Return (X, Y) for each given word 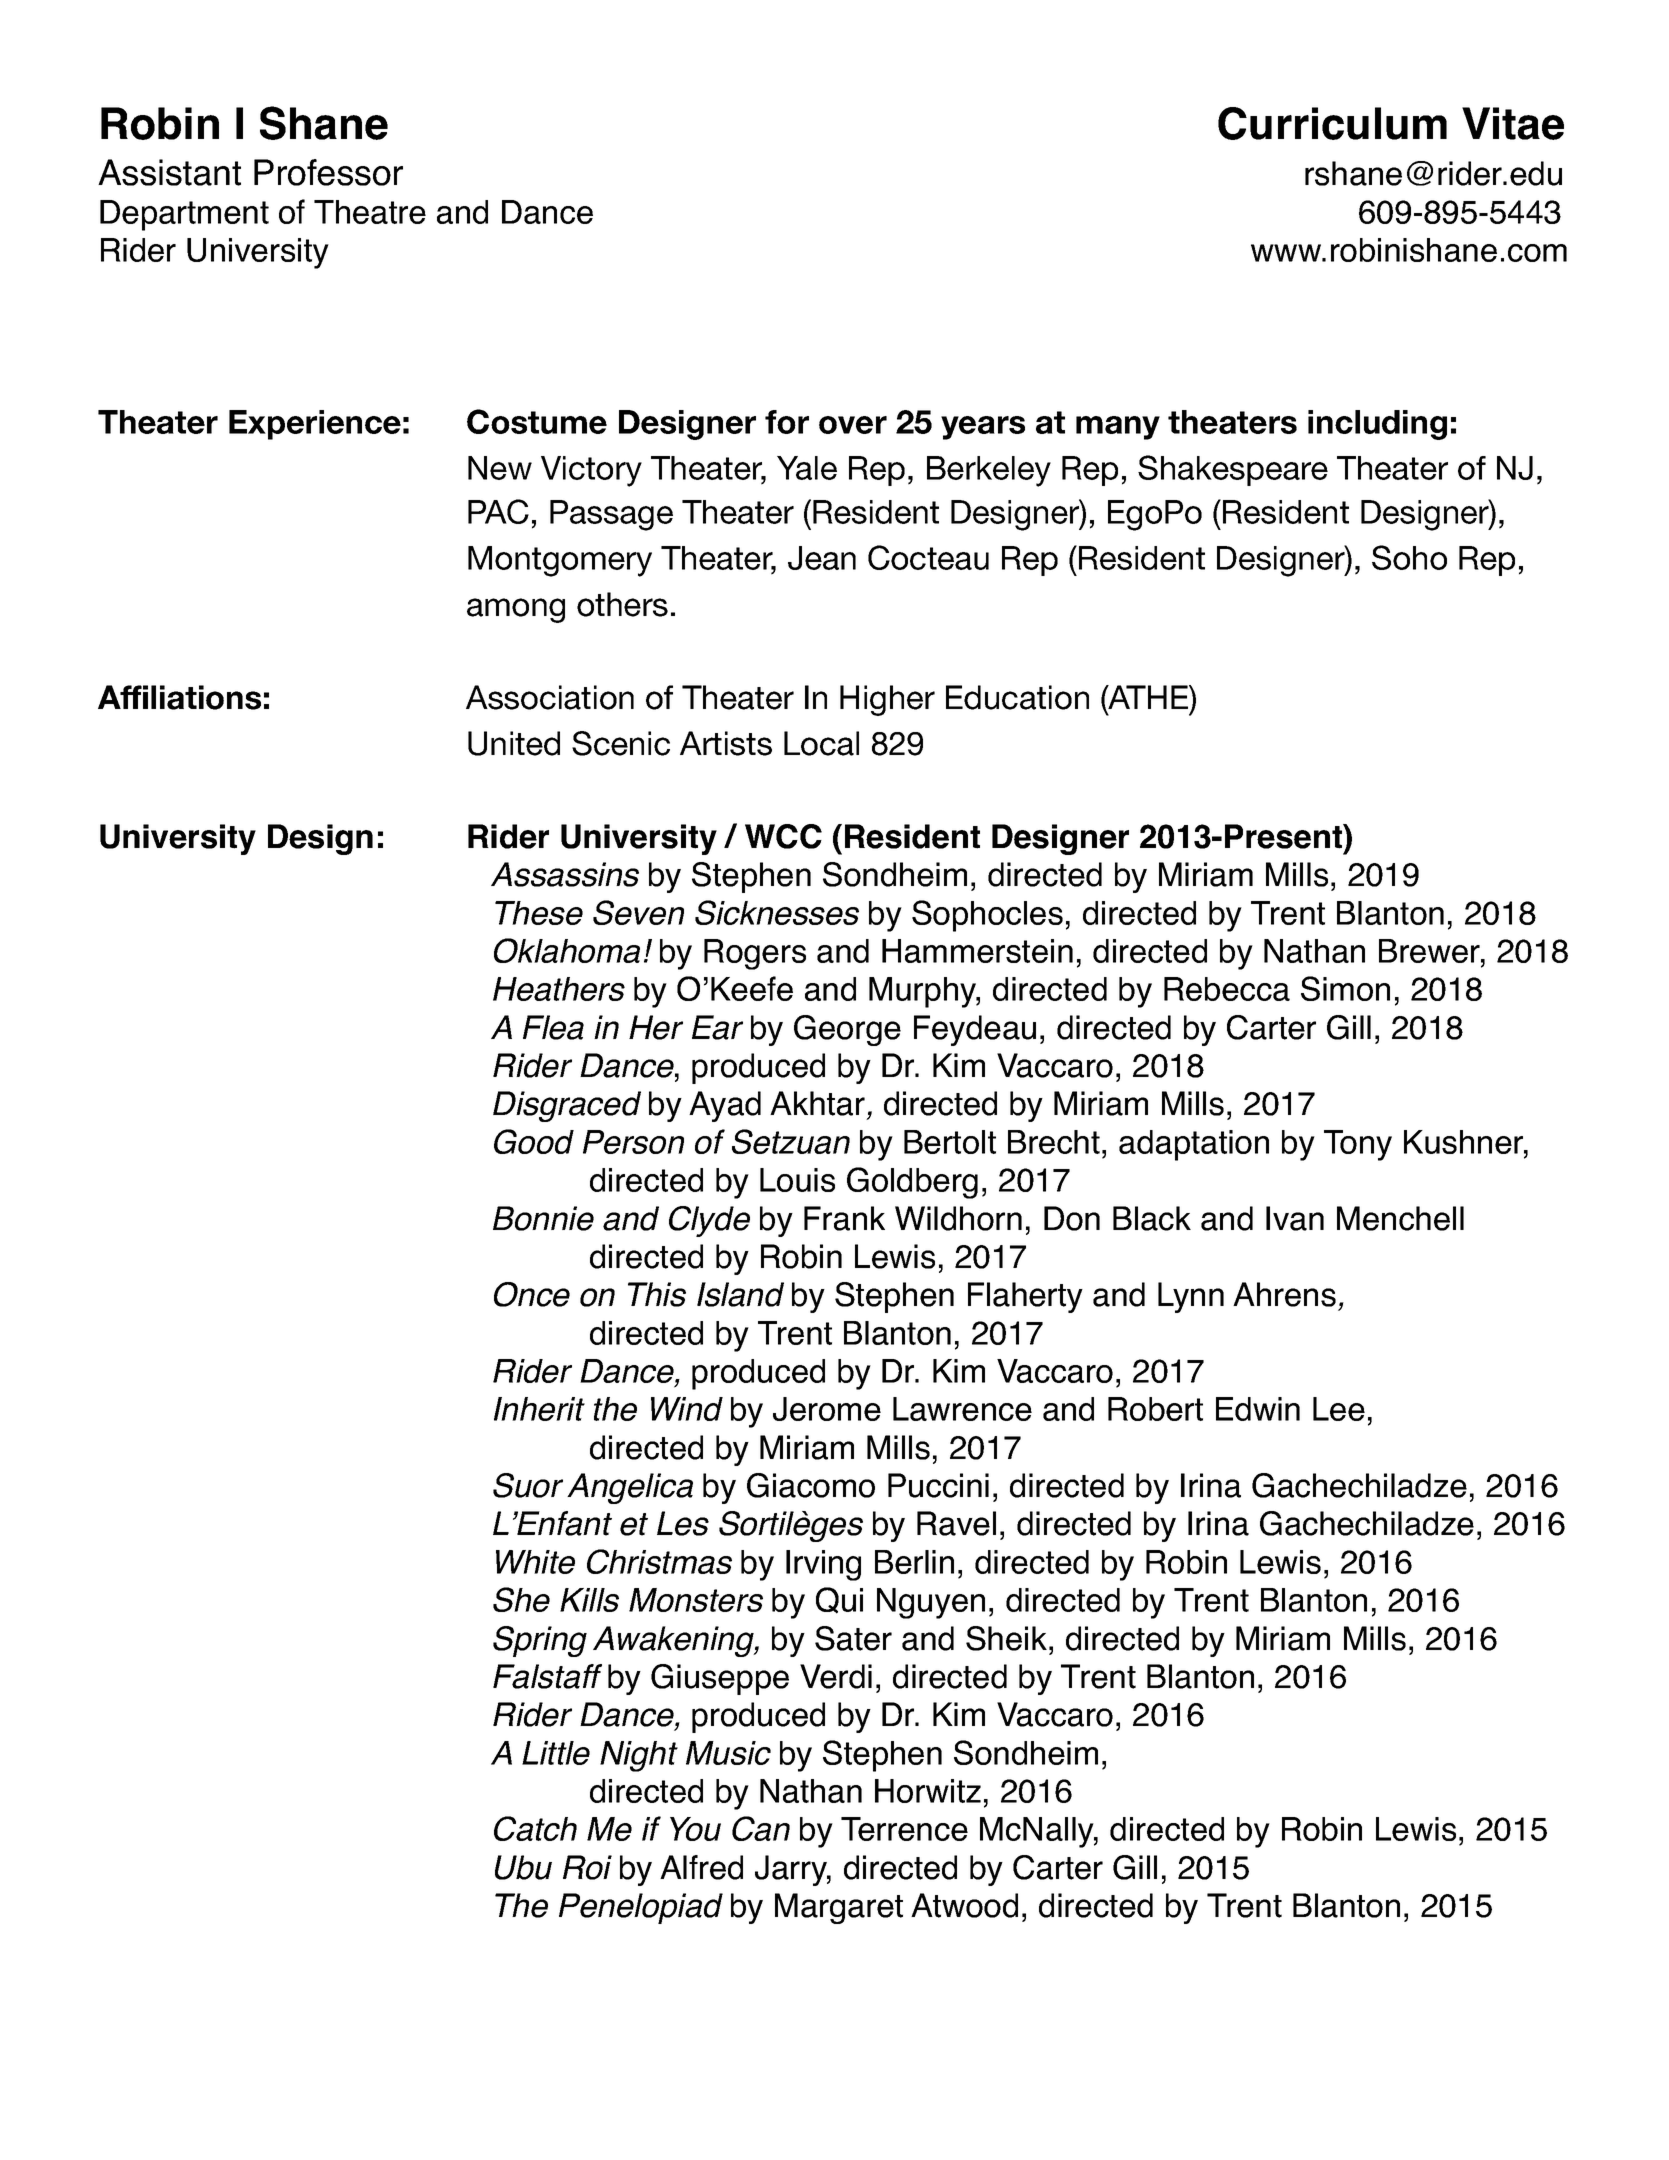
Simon (1345, 988)
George (847, 1030)
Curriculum (1332, 123)
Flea (553, 1027)
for (787, 422)
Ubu (523, 1867)
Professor (328, 172)
